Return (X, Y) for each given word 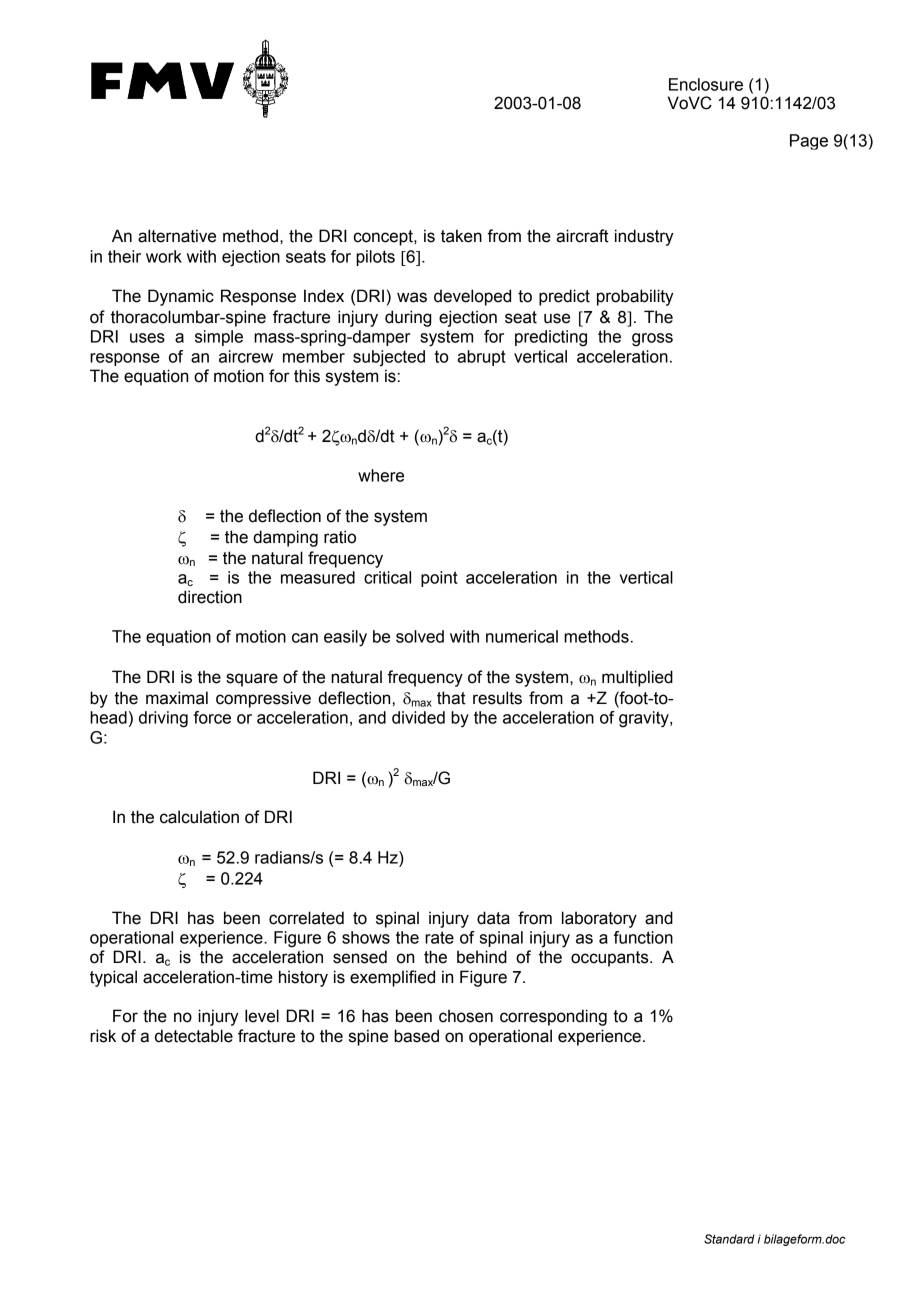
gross (652, 340)
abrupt (481, 358)
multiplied (637, 678)
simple (219, 338)
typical (113, 978)
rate (439, 937)
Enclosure (706, 84)
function (643, 937)
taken (461, 236)
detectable (194, 1036)
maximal (177, 698)
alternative (177, 236)
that (451, 698)
